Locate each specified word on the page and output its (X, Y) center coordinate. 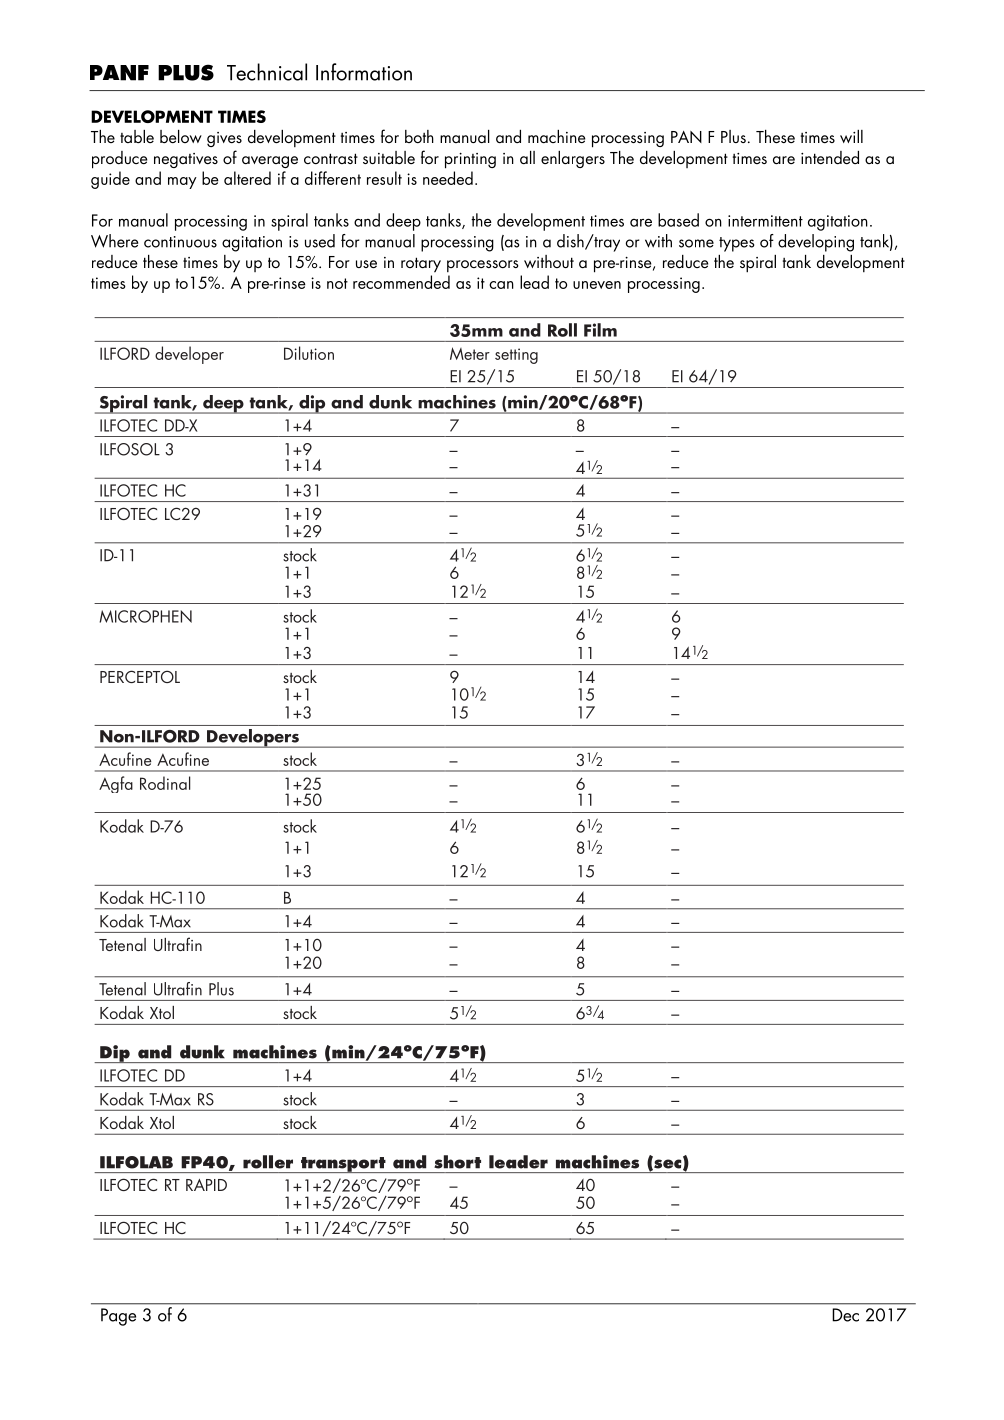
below (181, 136)
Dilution (309, 353)
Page (118, 1317)
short (457, 1162)
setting (516, 356)
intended (830, 157)
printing (470, 161)
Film (600, 330)
